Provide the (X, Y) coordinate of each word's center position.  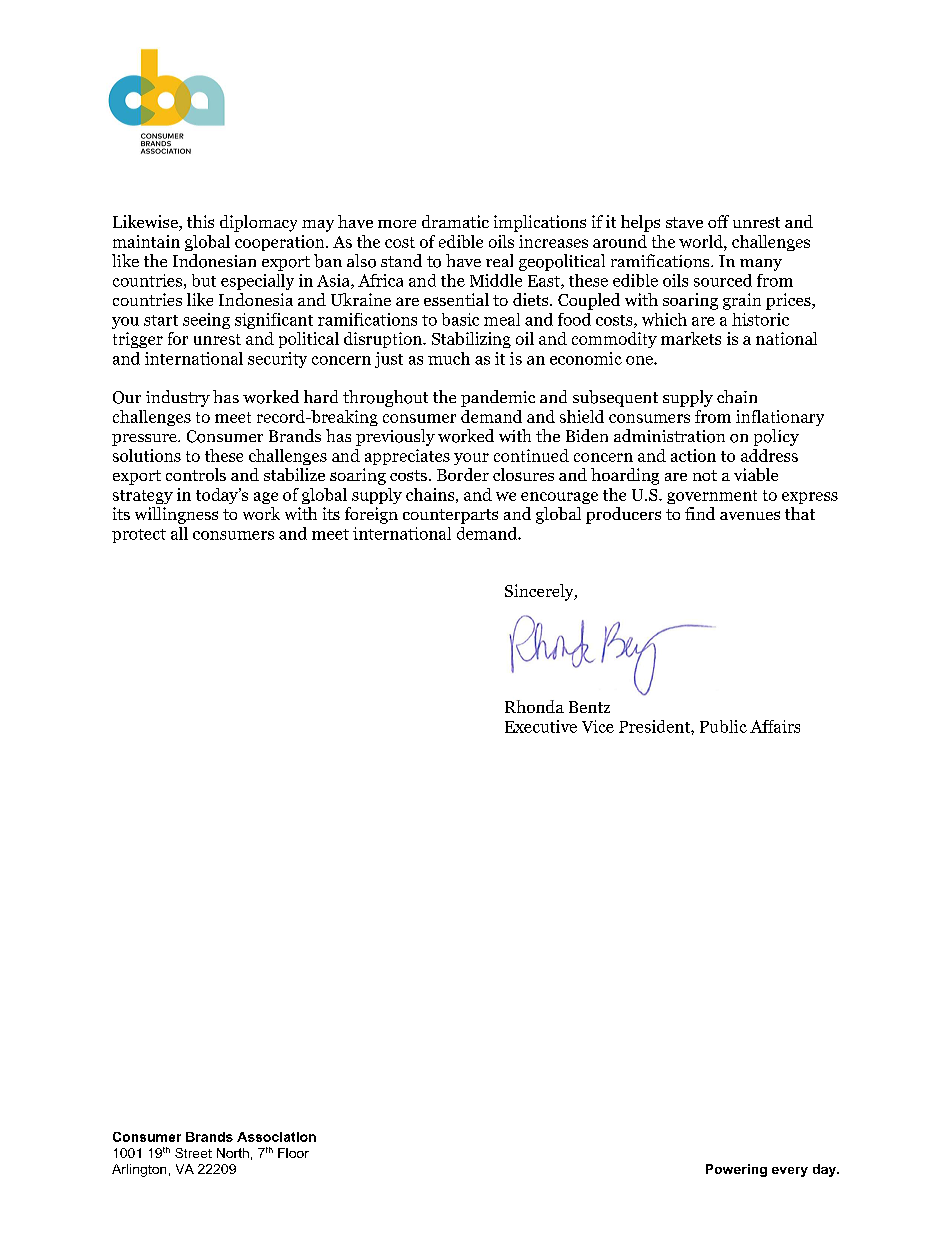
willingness (176, 515)
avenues (750, 515)
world (702, 241)
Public (723, 726)
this (200, 221)
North (233, 1153)
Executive (541, 726)
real (499, 260)
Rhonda (534, 706)
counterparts (450, 516)
